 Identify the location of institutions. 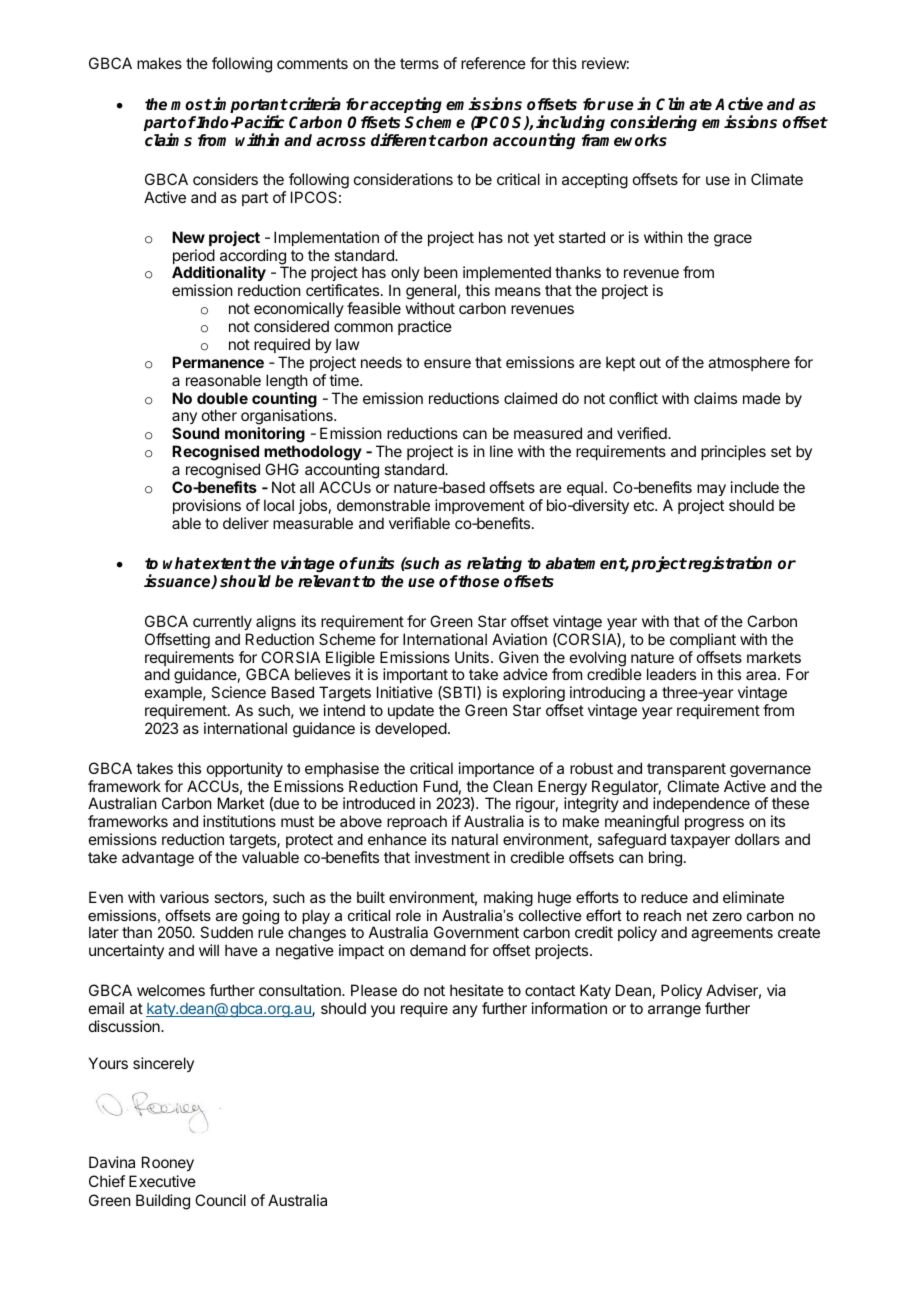
(239, 821).
